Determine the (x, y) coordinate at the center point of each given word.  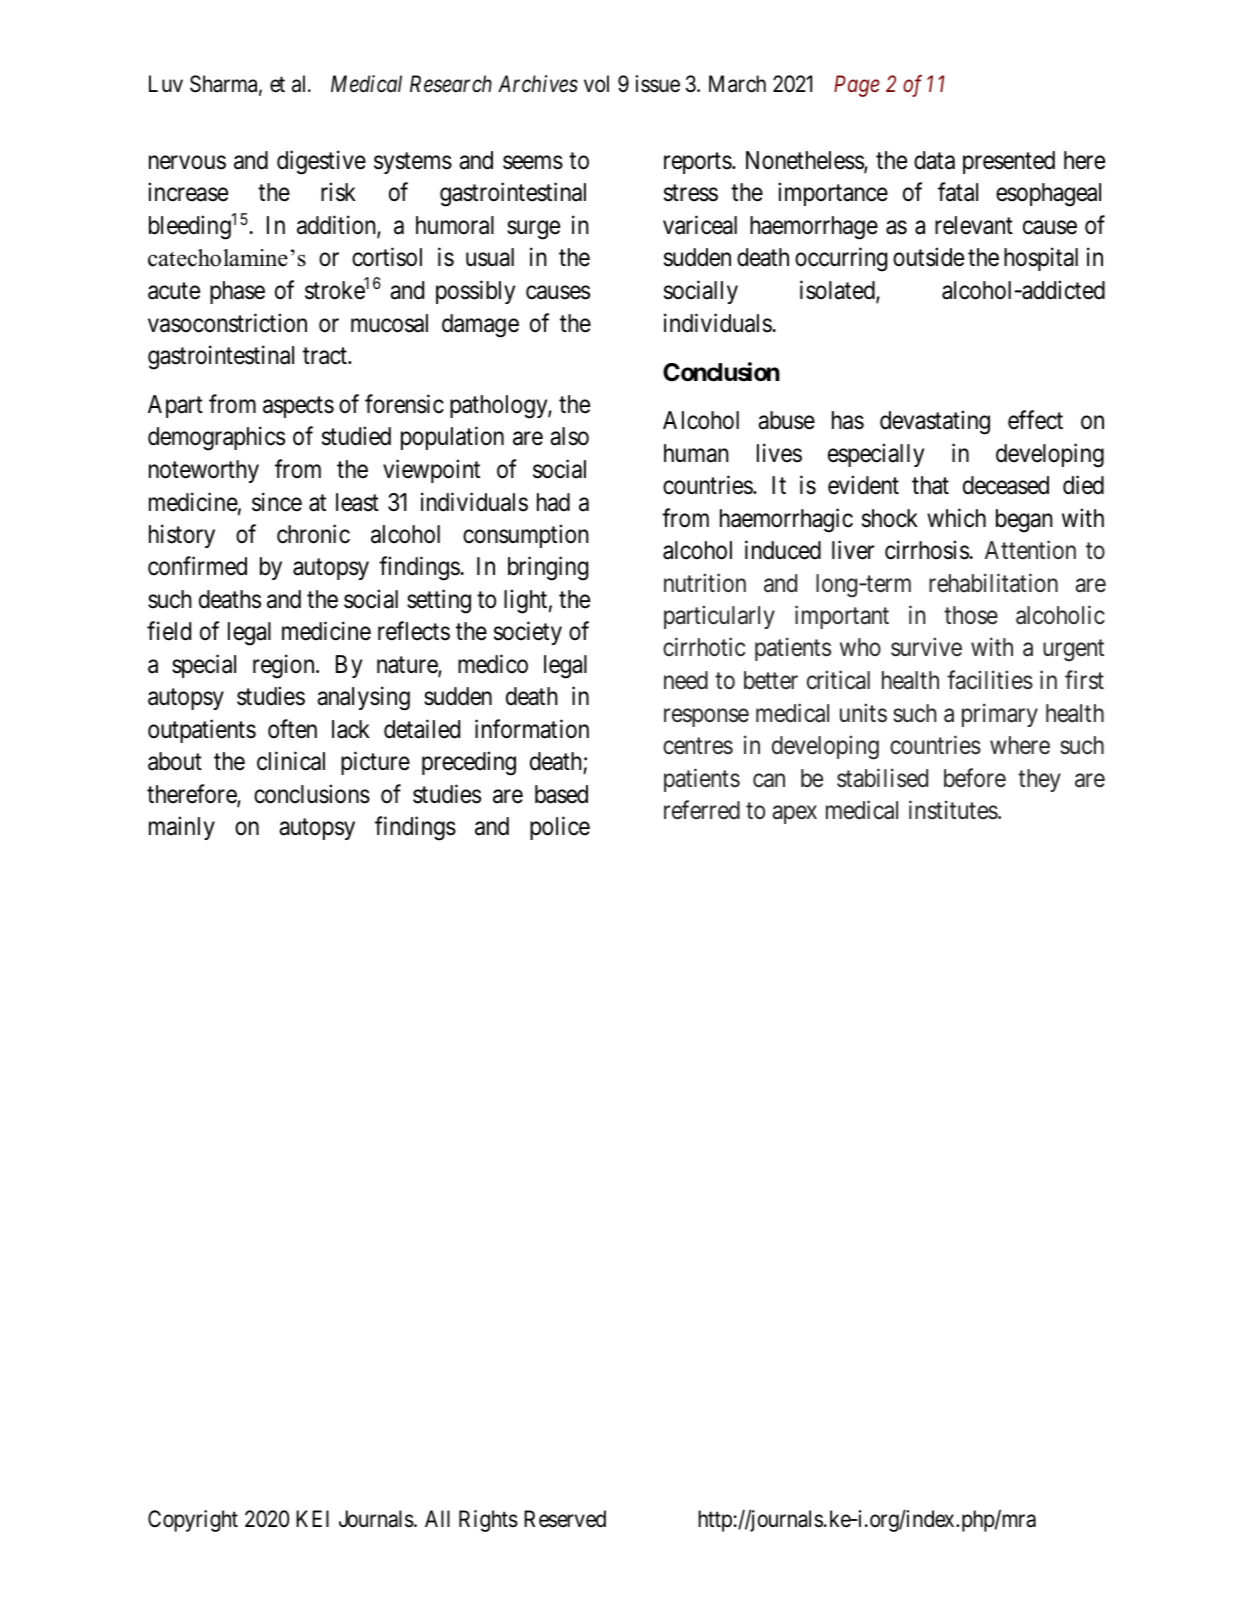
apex (794, 815)
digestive (321, 162)
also (569, 436)
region (285, 666)
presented (1009, 162)
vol (596, 84)
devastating (935, 423)
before (975, 778)
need (686, 680)
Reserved (565, 1519)
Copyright (193, 1521)
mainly (182, 828)
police (560, 828)
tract (326, 356)
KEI (312, 1518)
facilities (990, 680)
